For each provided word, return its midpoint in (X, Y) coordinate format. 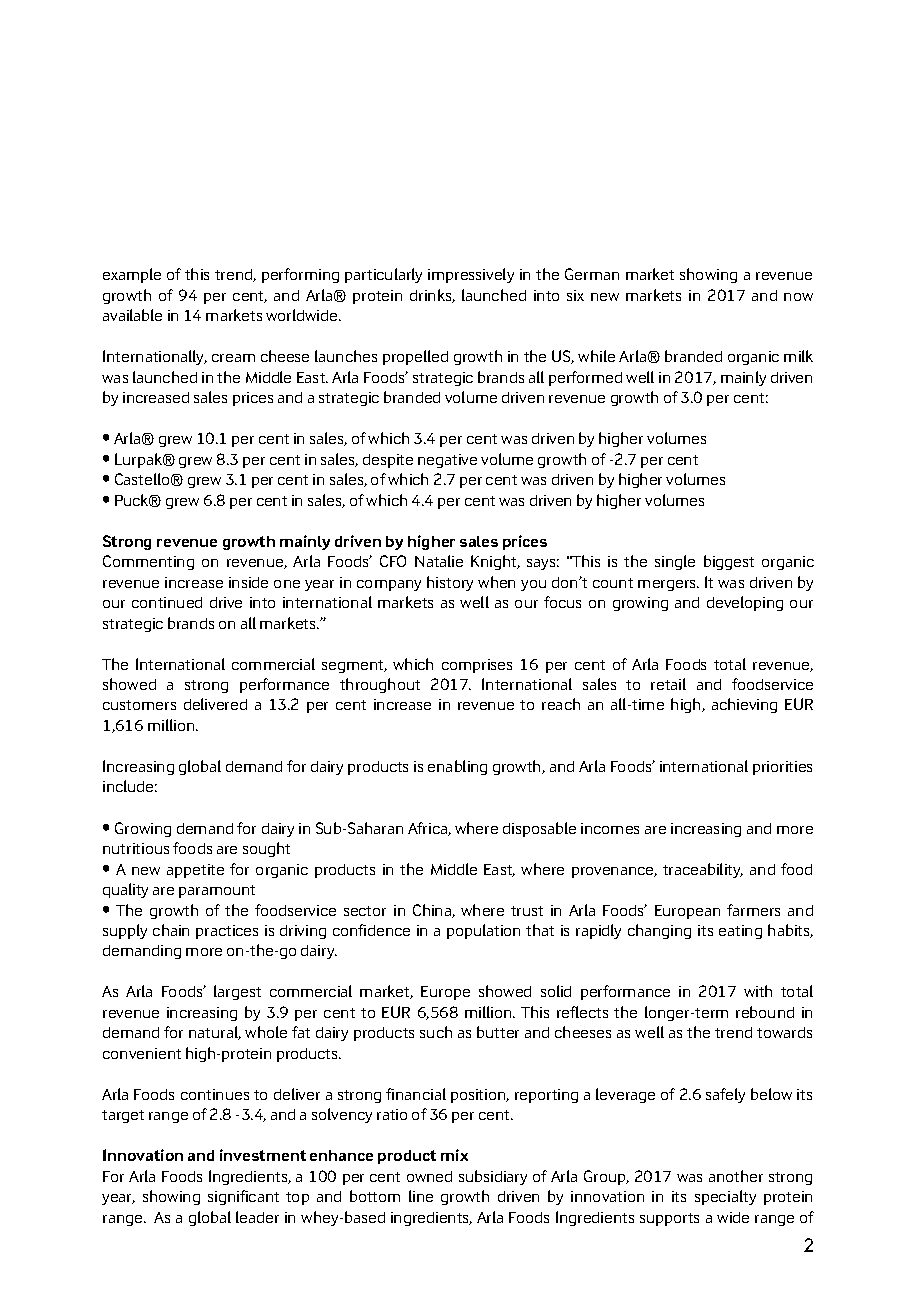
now (798, 297)
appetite (195, 871)
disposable (539, 829)
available (132, 315)
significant (243, 1197)
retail (668, 684)
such (436, 1032)
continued (167, 602)
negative (447, 461)
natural (215, 1033)
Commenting (148, 562)
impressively (471, 275)
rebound (765, 1012)
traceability (703, 870)
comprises (477, 666)
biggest (729, 562)
